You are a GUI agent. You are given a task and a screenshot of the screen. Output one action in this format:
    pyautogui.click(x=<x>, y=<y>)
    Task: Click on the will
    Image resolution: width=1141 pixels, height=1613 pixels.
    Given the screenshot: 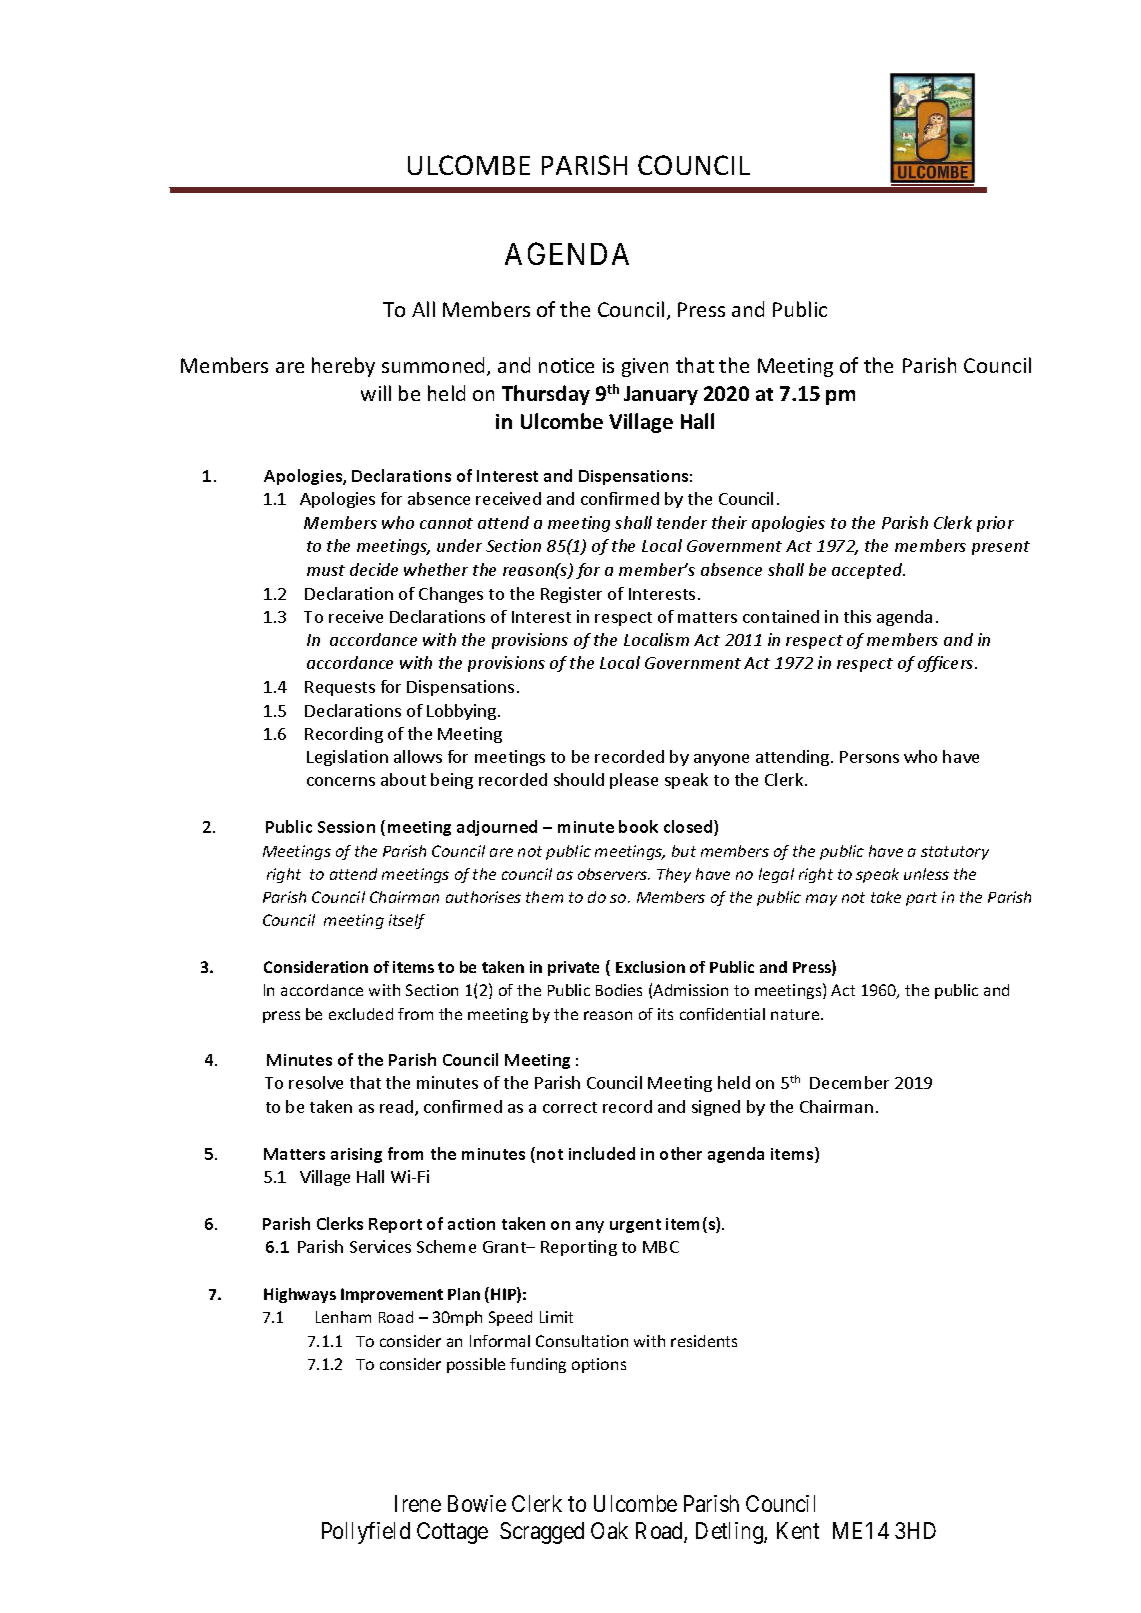 What is the action you would take?
    pyautogui.click(x=376, y=393)
